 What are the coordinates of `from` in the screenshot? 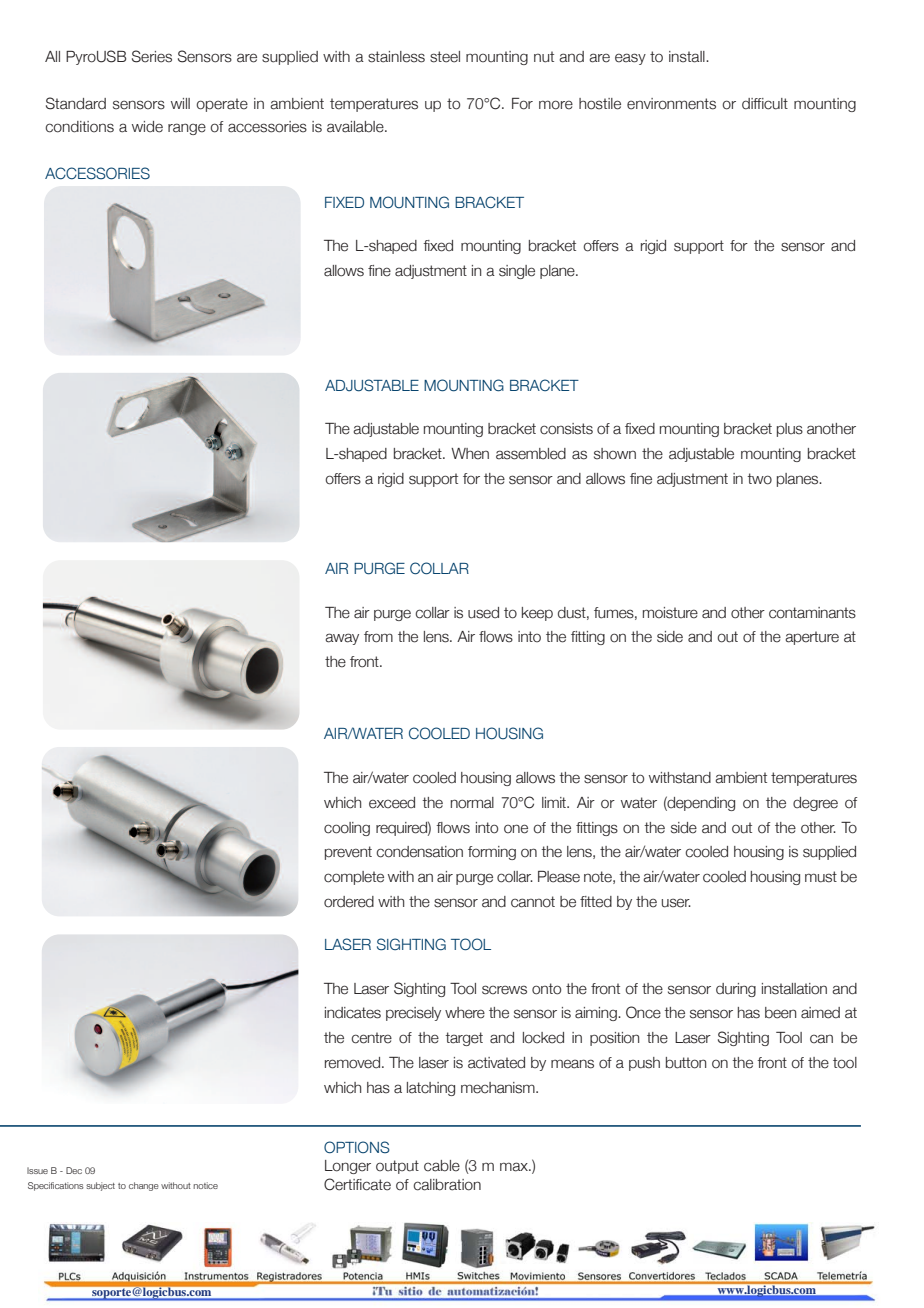 It's located at (378, 637).
